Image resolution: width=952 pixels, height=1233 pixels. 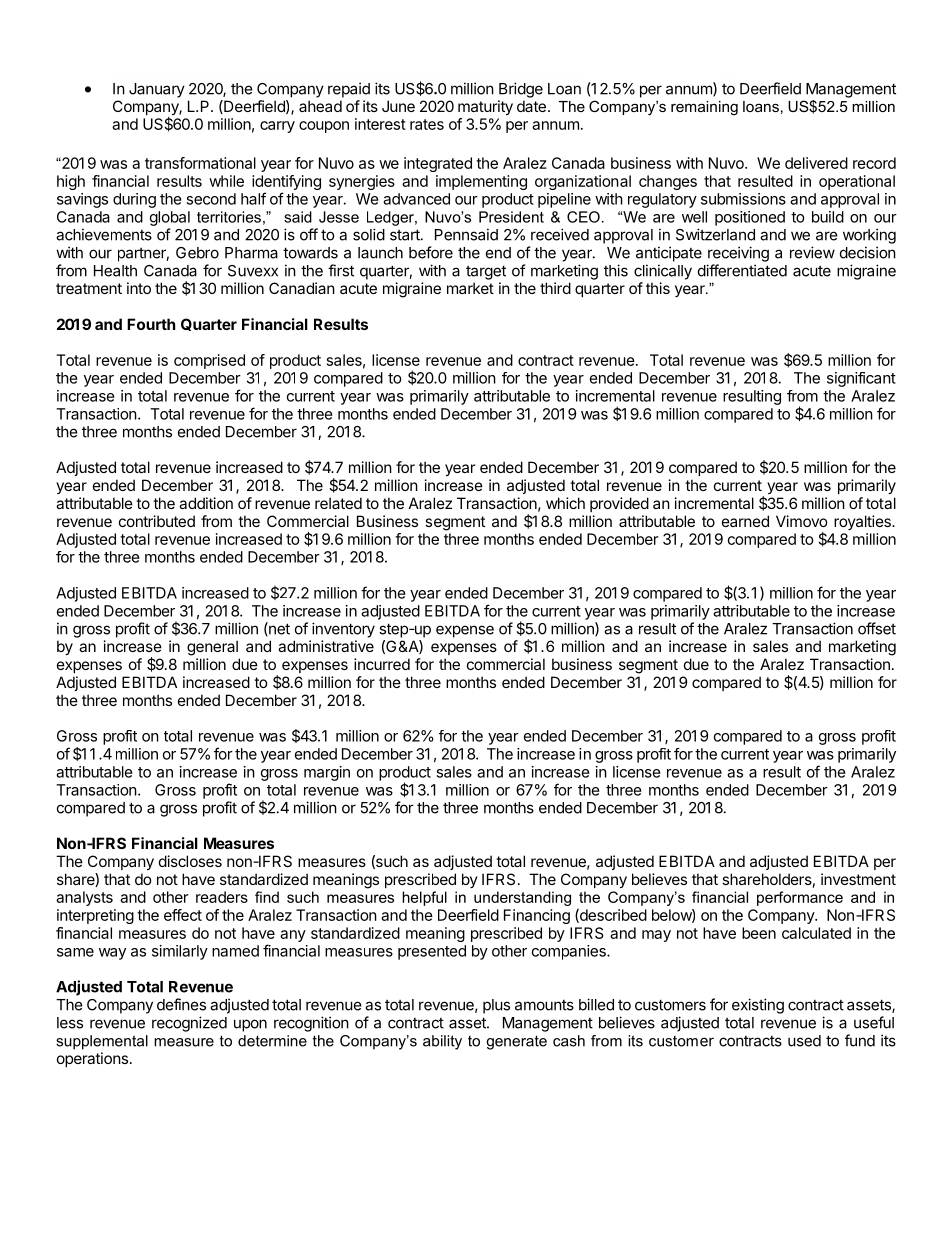 What do you see at coordinates (157, 90) in the screenshot?
I see `January` at bounding box center [157, 90].
